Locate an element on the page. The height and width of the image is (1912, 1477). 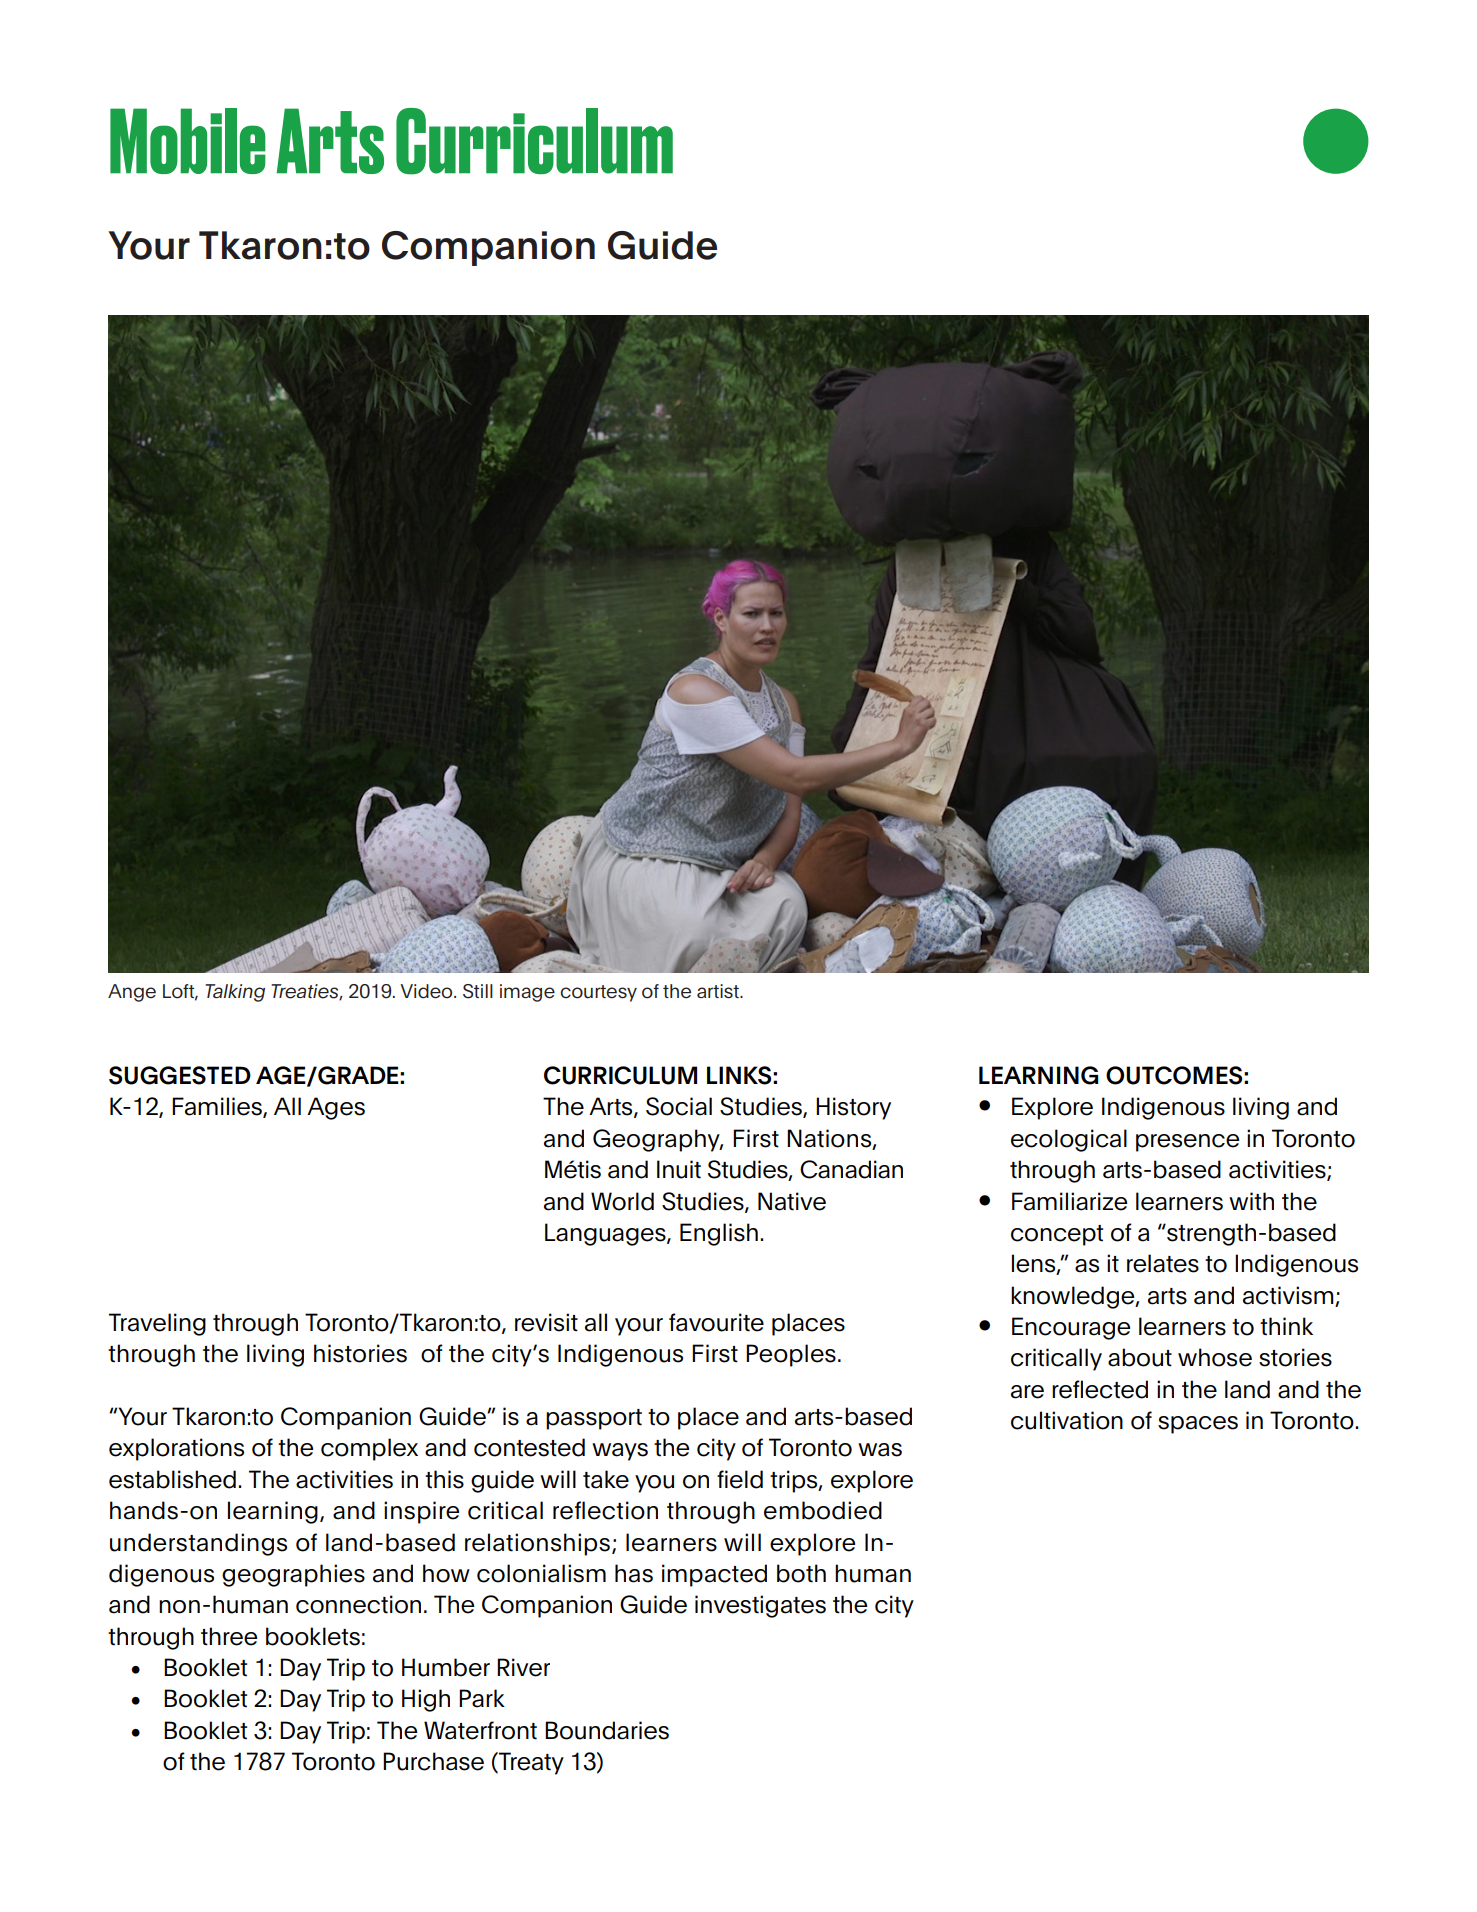
explorations is located at coordinates (176, 1449).
